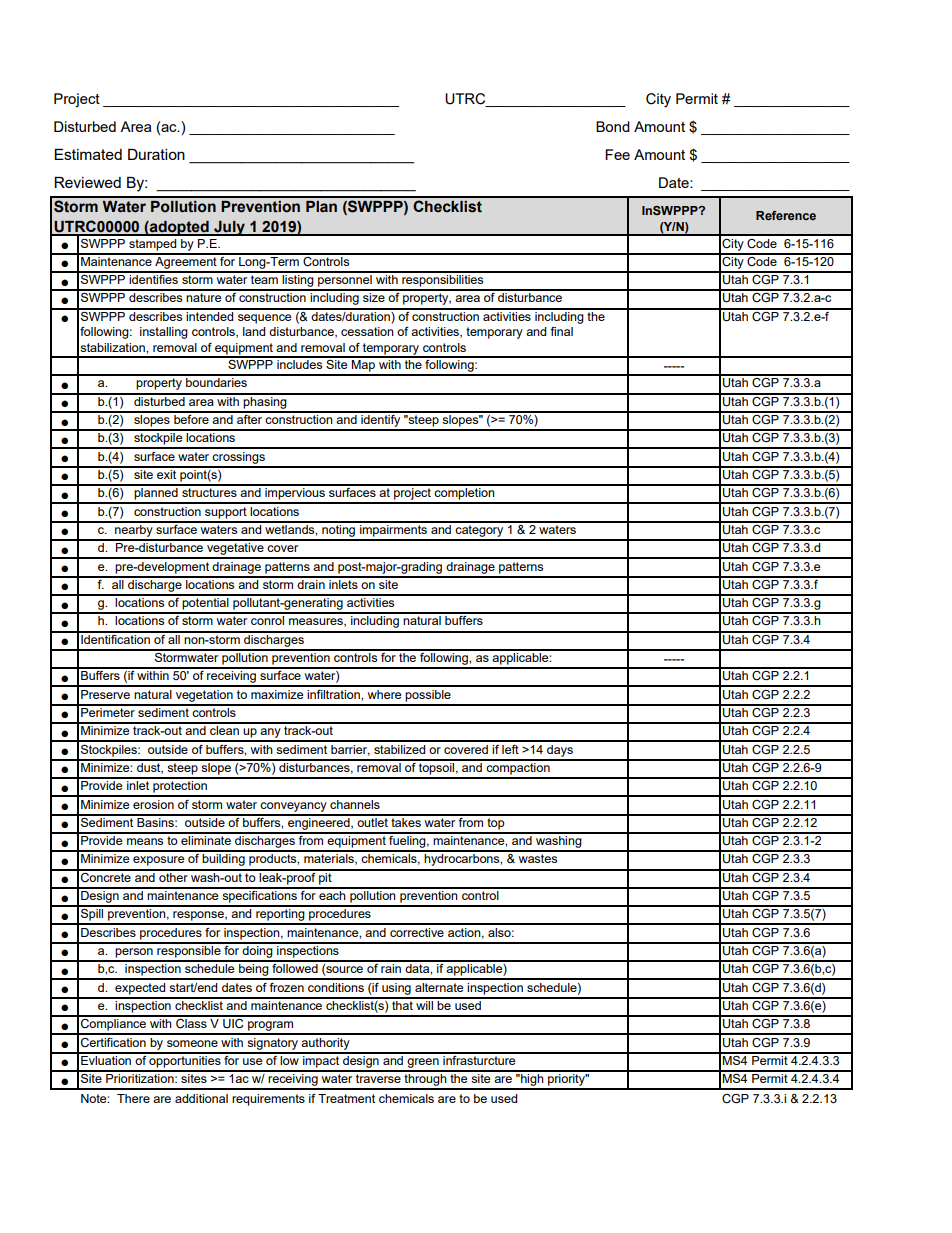 This image has height=1233, width=952. What do you see at coordinates (88, 154) in the image?
I see `Estimated` at bounding box center [88, 154].
